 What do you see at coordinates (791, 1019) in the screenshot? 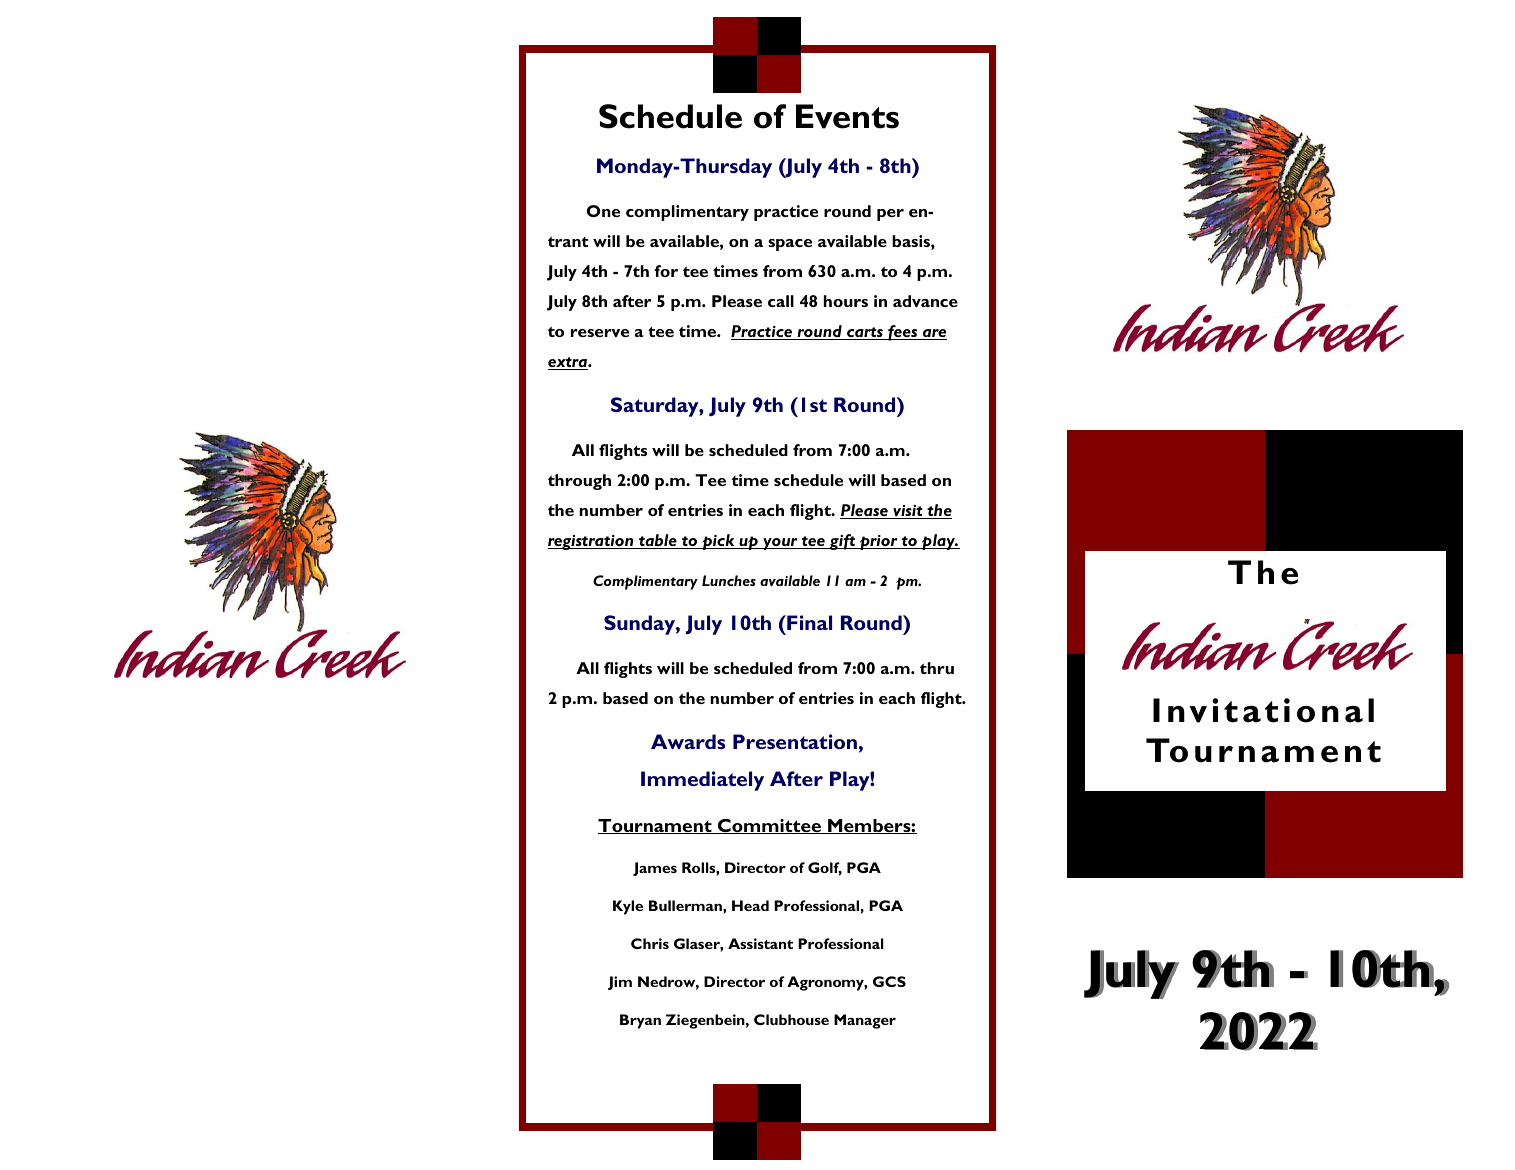
I see `Clubhouse` at bounding box center [791, 1019].
